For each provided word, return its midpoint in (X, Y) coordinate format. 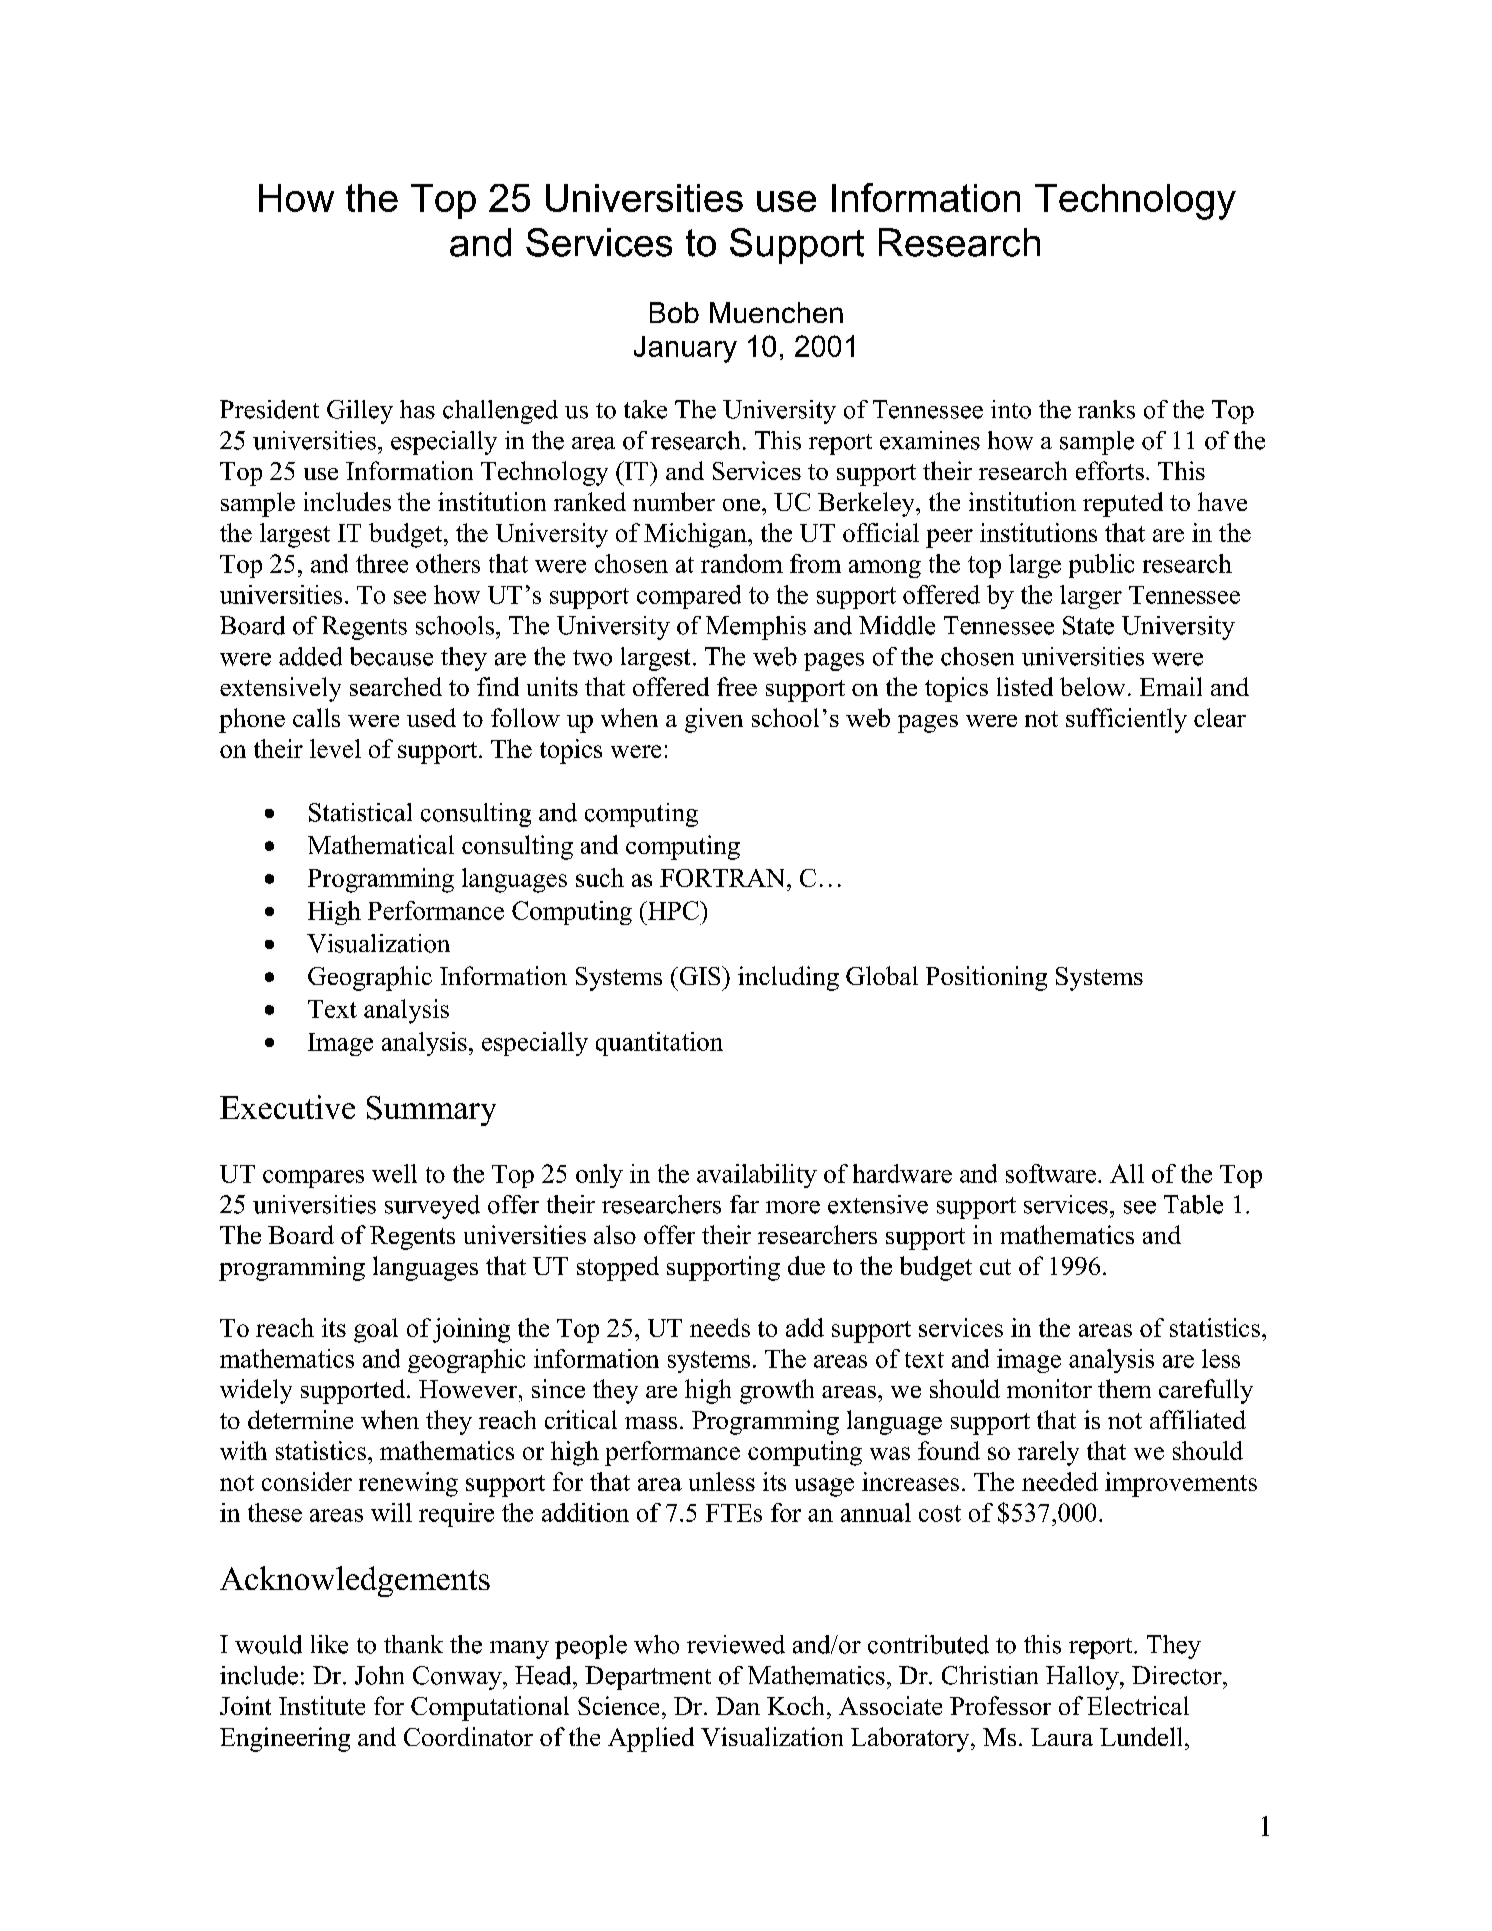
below (1092, 686)
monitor (1049, 1388)
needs (720, 1327)
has (417, 409)
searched (396, 686)
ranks (1106, 409)
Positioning (986, 978)
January (685, 349)
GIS (700, 975)
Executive (287, 1107)
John (379, 1675)
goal (376, 1330)
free (737, 686)
